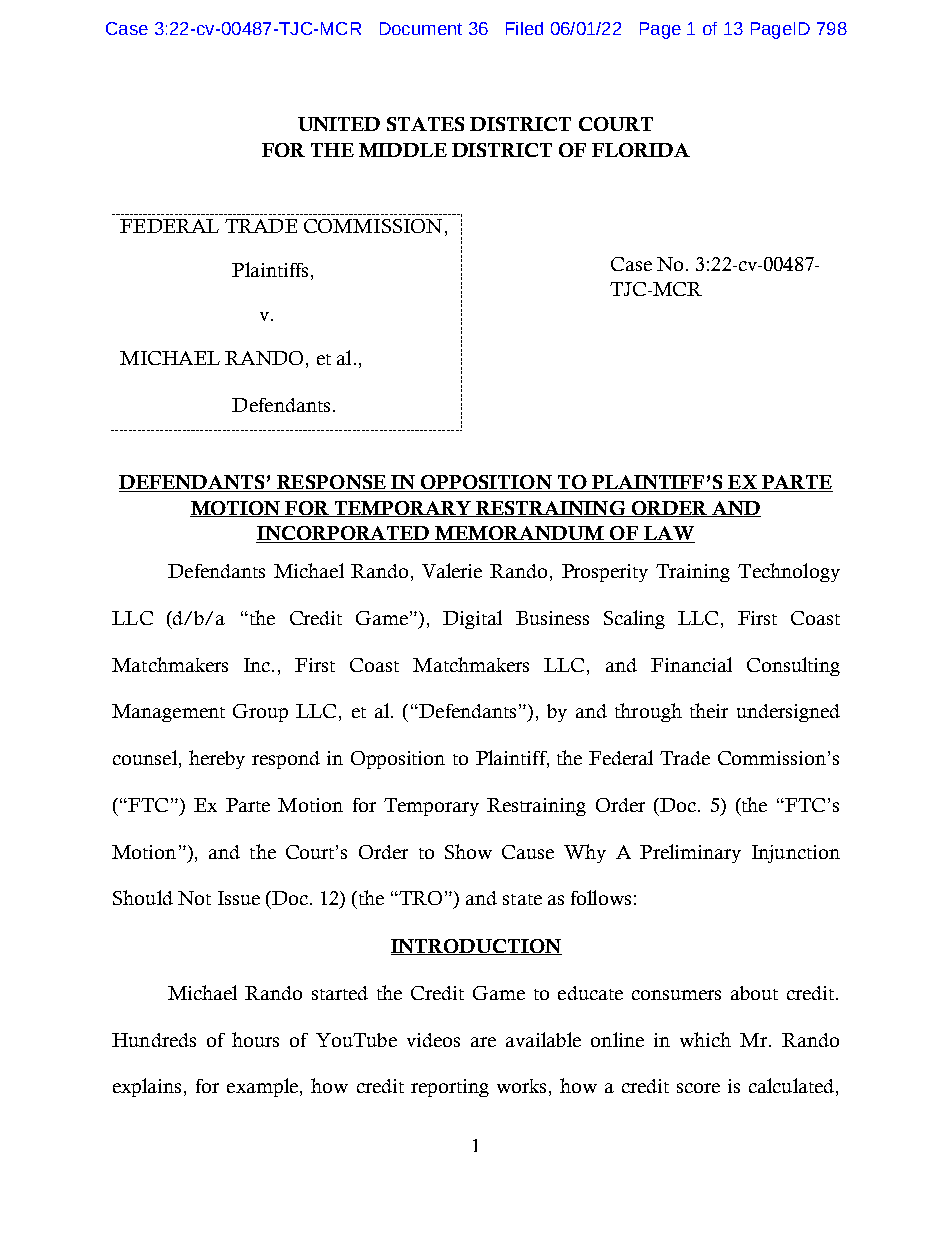 This screenshot has height=1233, width=952. I want to click on which, so click(705, 1039).
